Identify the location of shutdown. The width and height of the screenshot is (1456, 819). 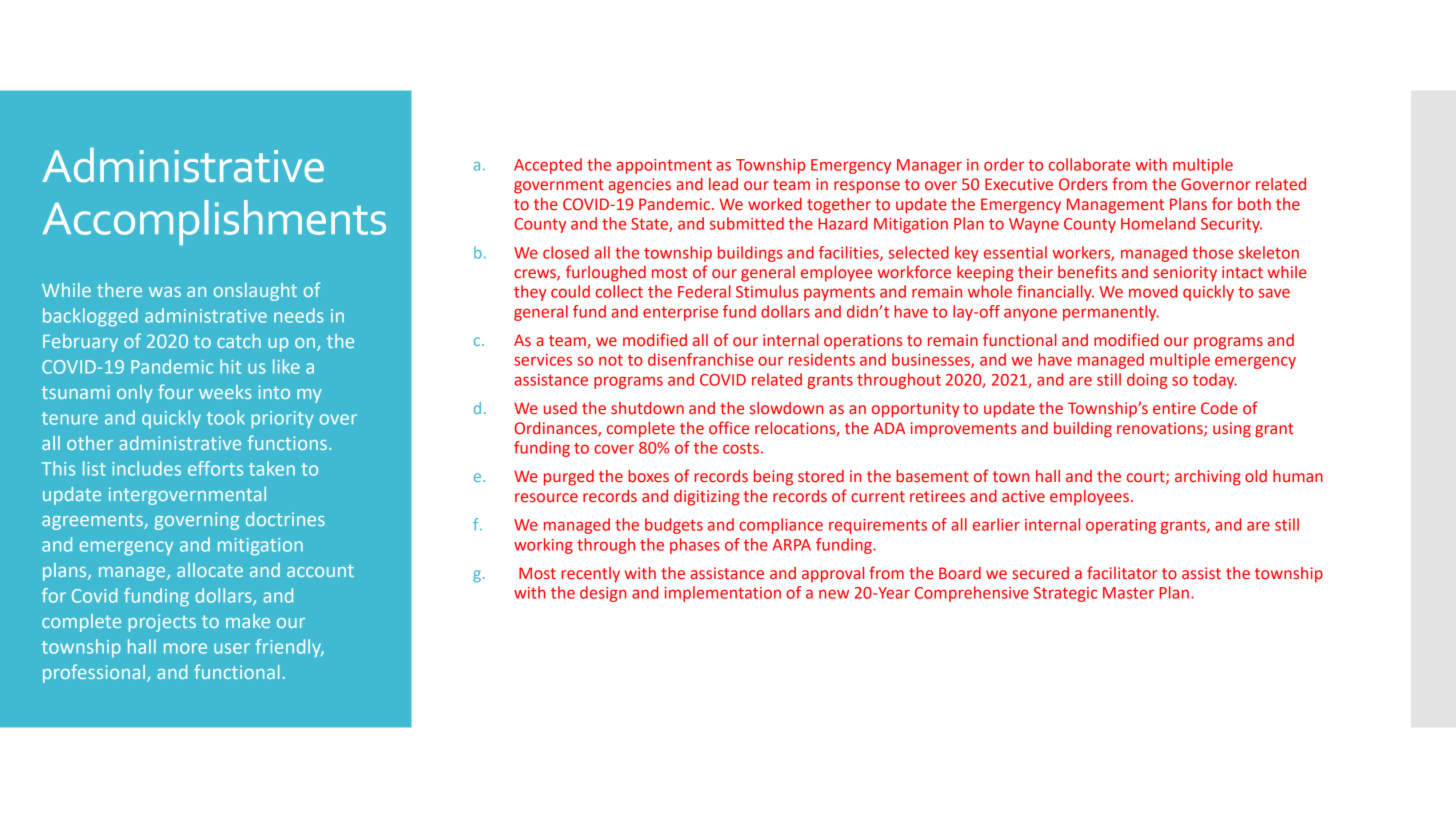
(647, 408).
